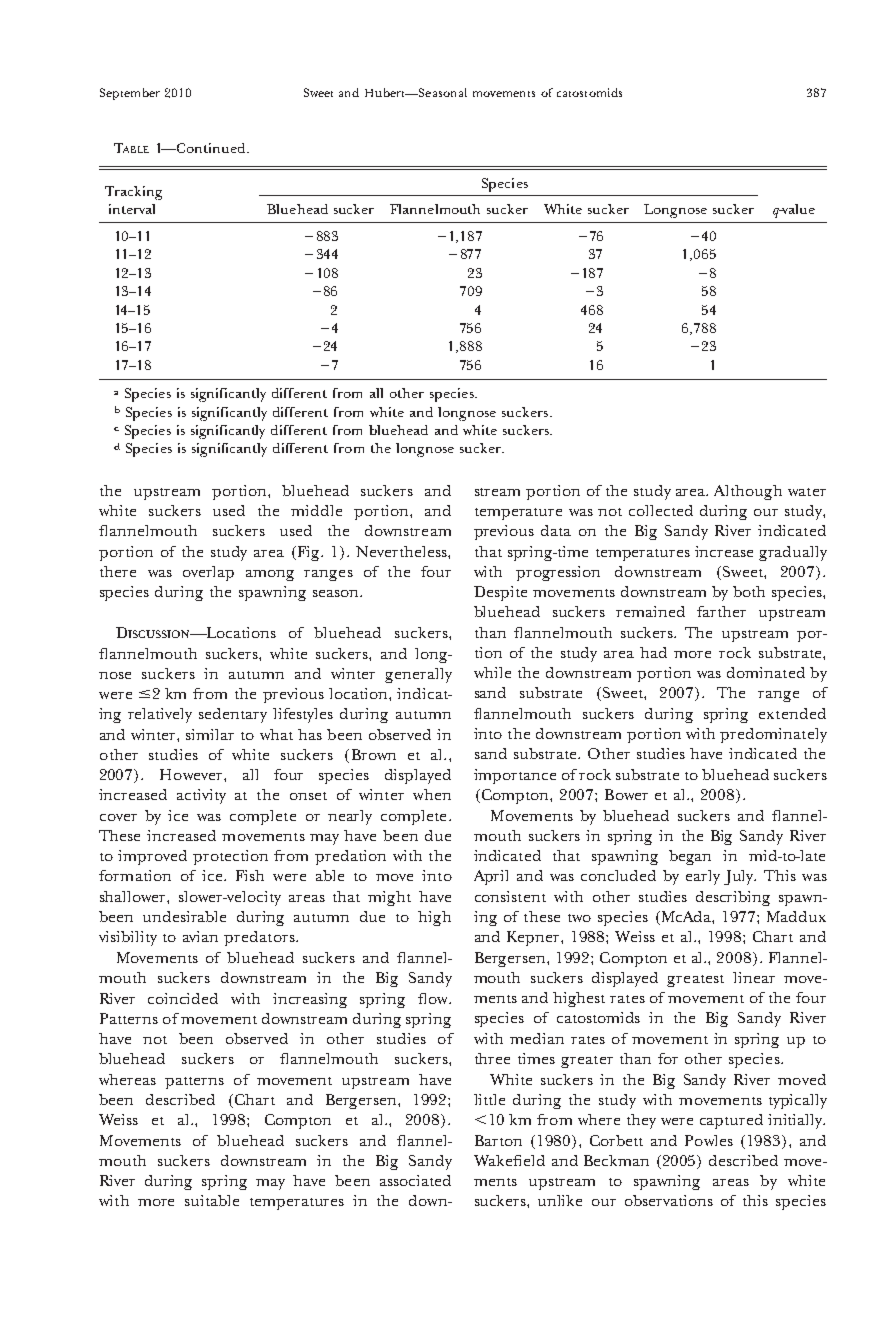 This screenshot has height=1328, width=896. What do you see at coordinates (556, 530) in the screenshot?
I see `data` at bounding box center [556, 530].
